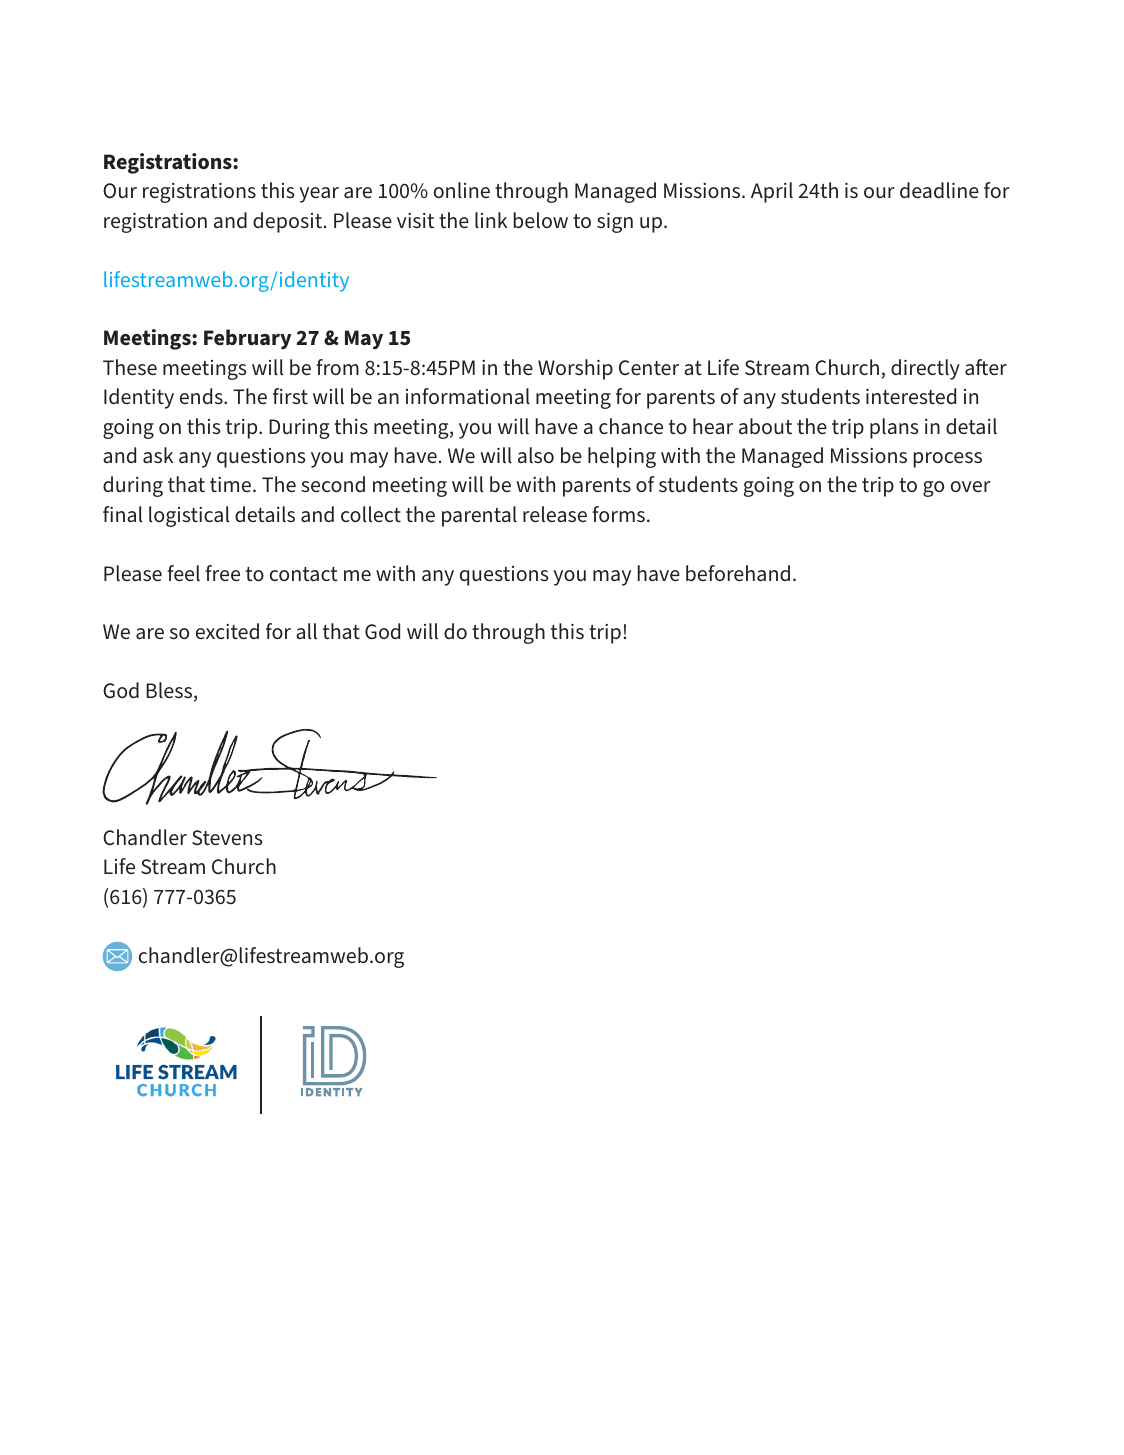 The image size is (1124, 1455). I want to click on beforehand, so click(738, 573).
